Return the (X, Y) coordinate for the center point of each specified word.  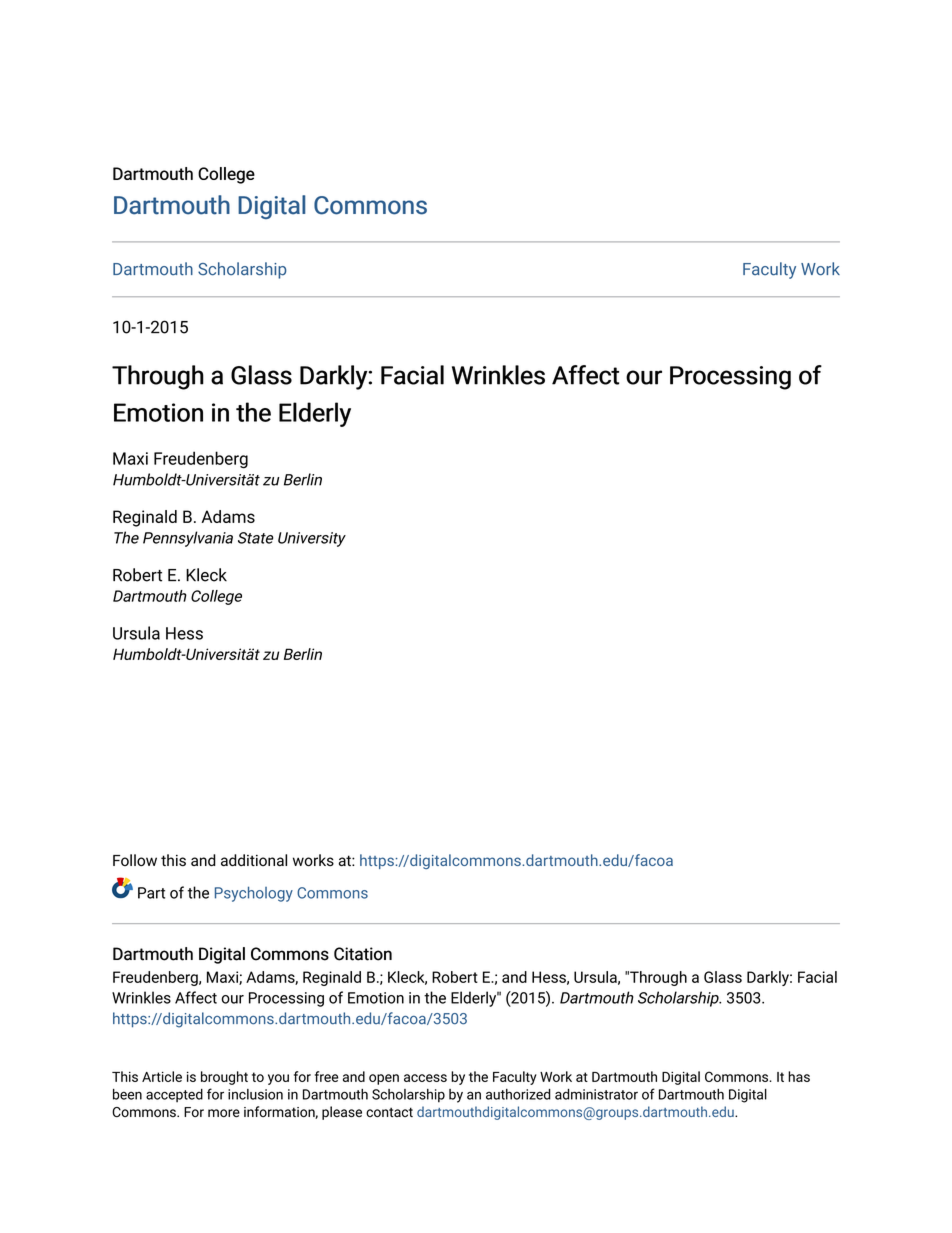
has (799, 1076)
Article (162, 1076)
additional (254, 860)
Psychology (254, 894)
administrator (596, 1094)
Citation (363, 954)
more (224, 1113)
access (425, 1078)
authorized (518, 1094)
